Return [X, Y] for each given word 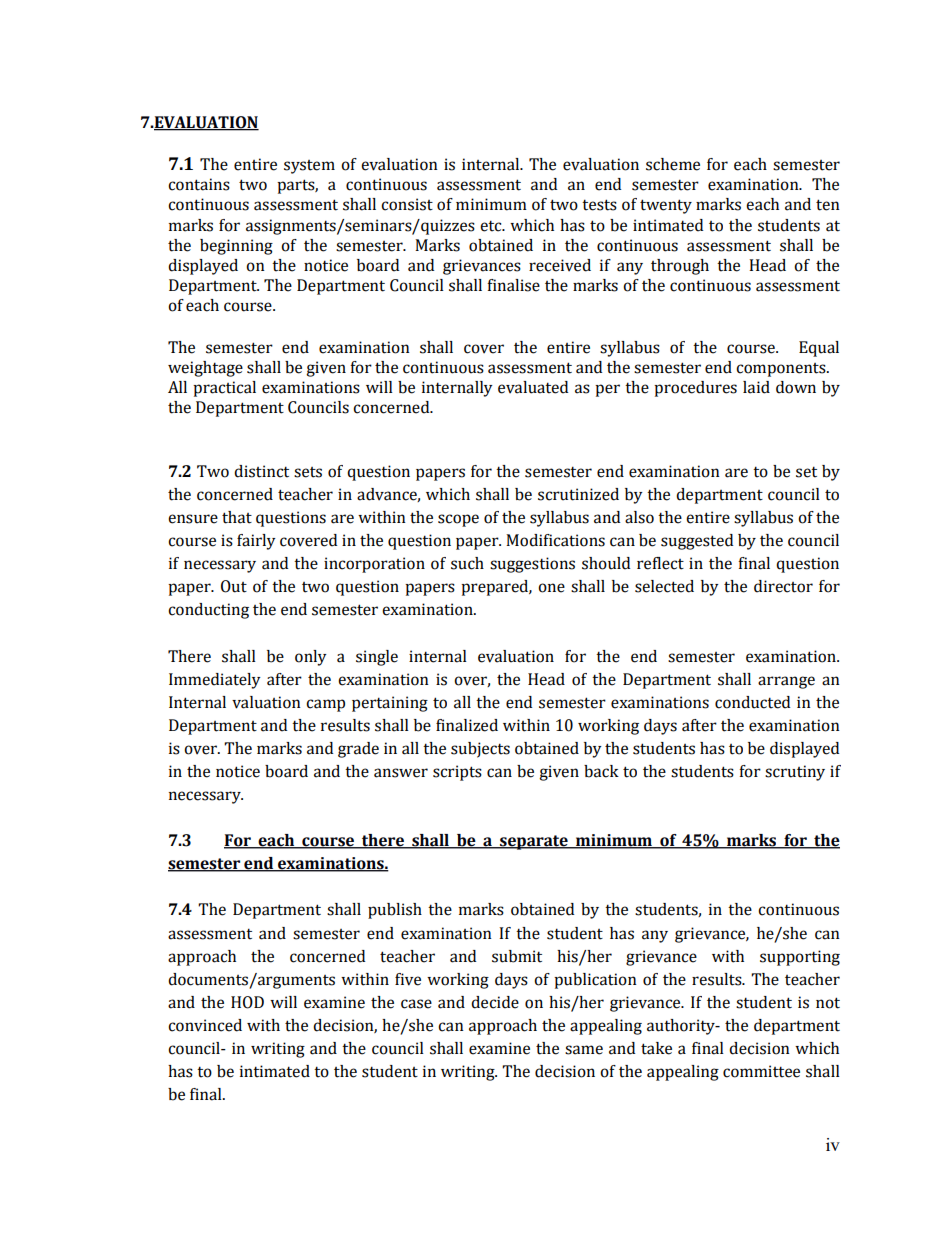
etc [492, 226]
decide [495, 1002]
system [309, 167]
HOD [247, 1002]
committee [761, 1071]
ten [828, 205]
